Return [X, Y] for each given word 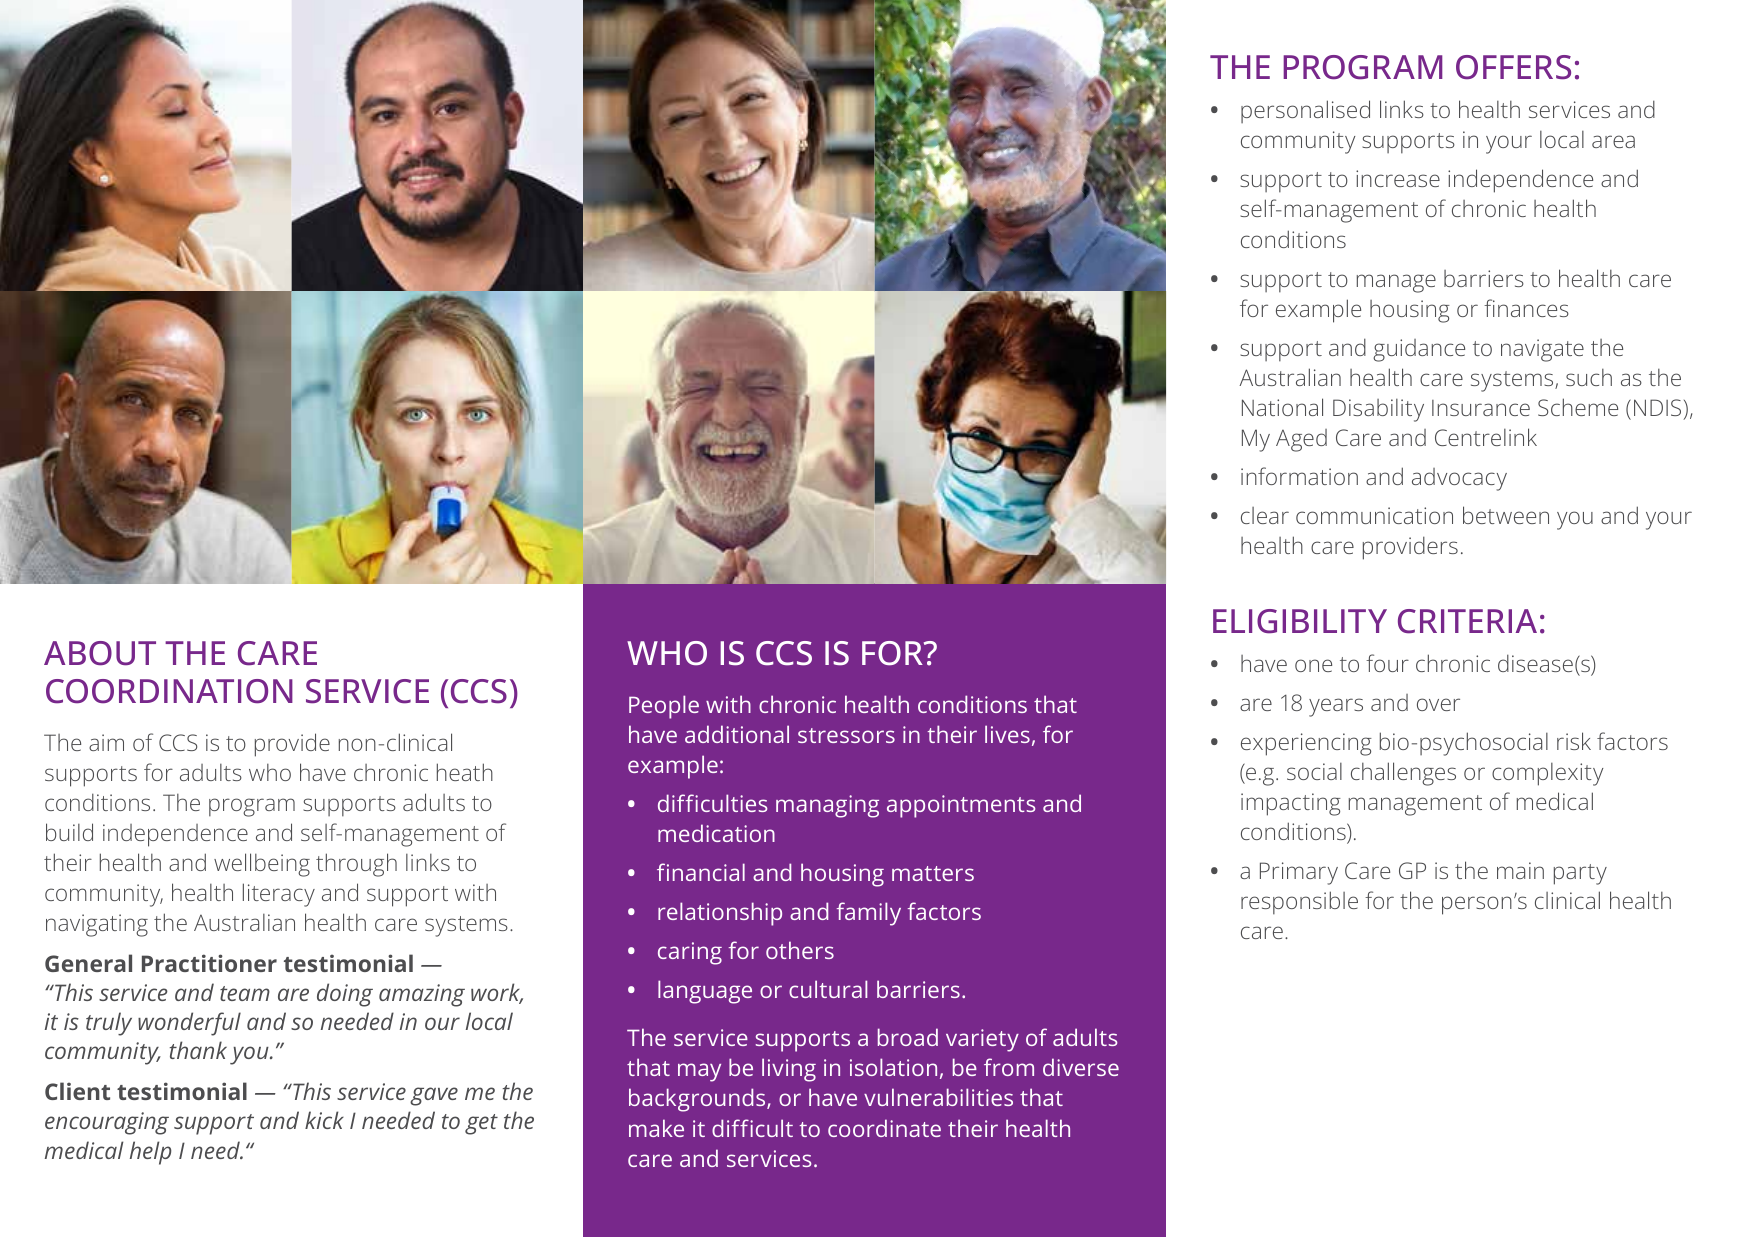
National [1282, 407]
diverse [1081, 1067]
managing [827, 806]
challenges [1403, 774]
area [1613, 141]
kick [324, 1120]
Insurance [1481, 408]
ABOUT [100, 653]
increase [1398, 178]
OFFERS [1513, 67]
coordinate [884, 1128]
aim [106, 742]
